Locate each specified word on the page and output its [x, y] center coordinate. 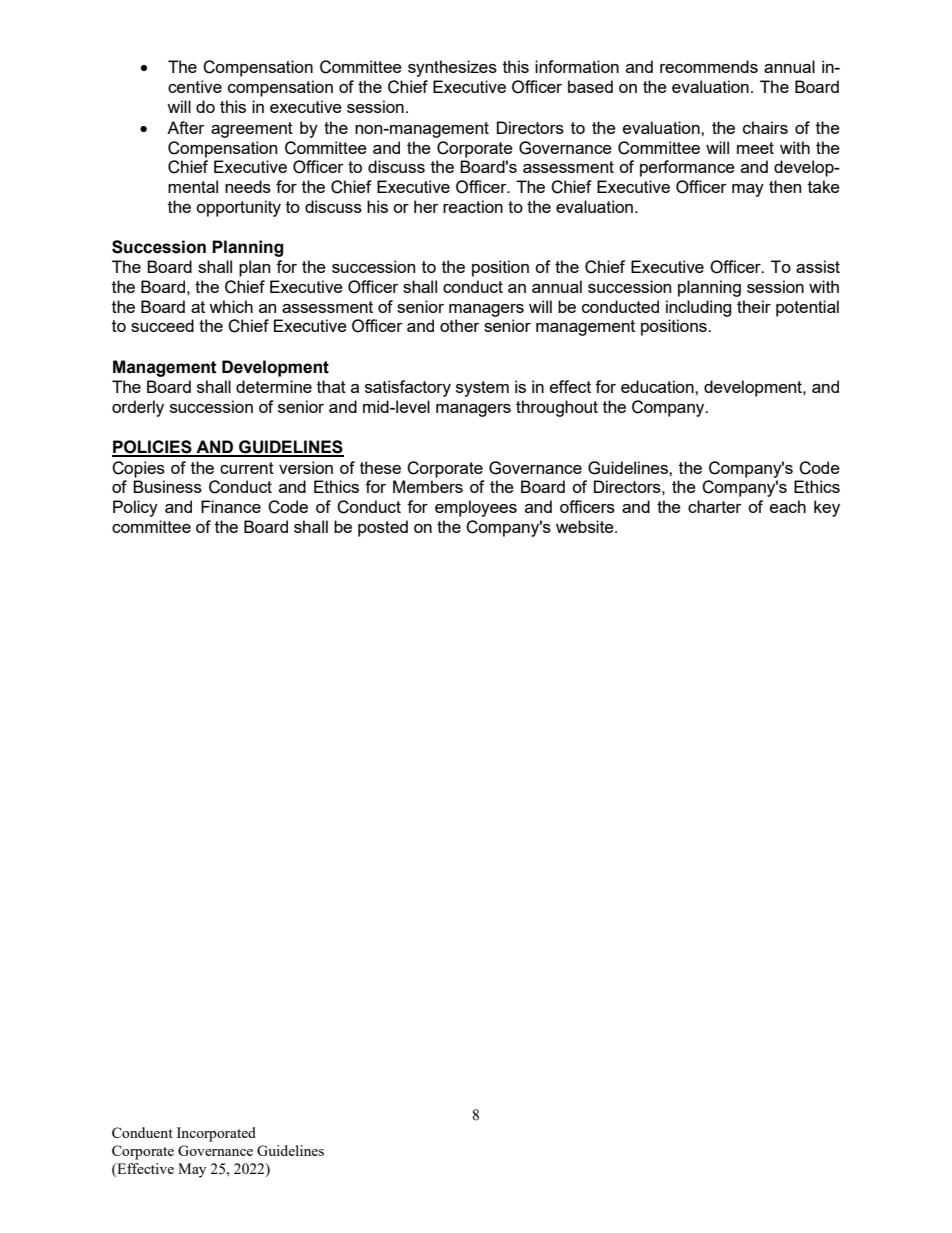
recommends [709, 66]
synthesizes [452, 68]
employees [476, 508]
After [186, 127]
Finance [231, 506]
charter [715, 506]
